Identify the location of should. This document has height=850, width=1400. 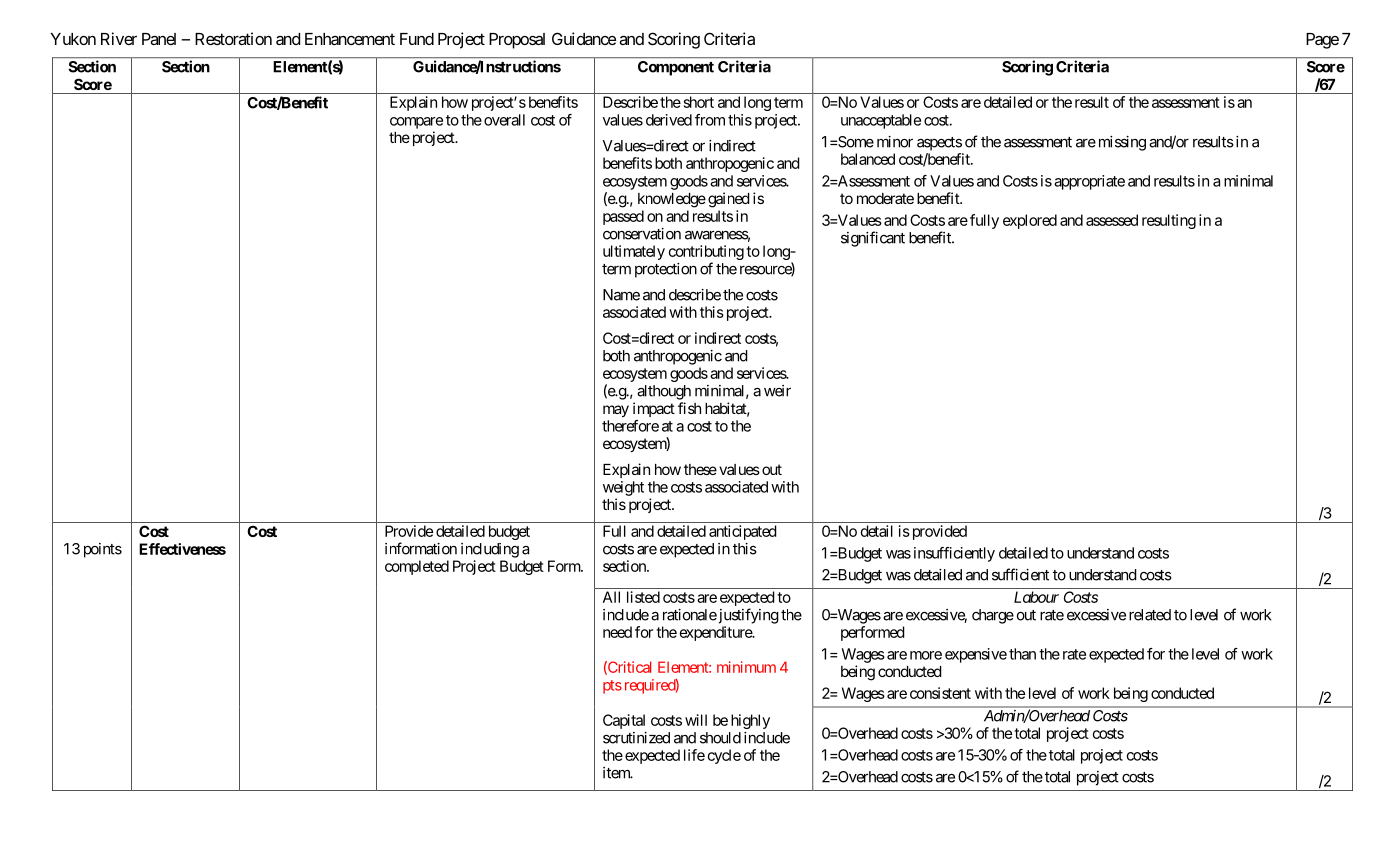
(720, 738).
